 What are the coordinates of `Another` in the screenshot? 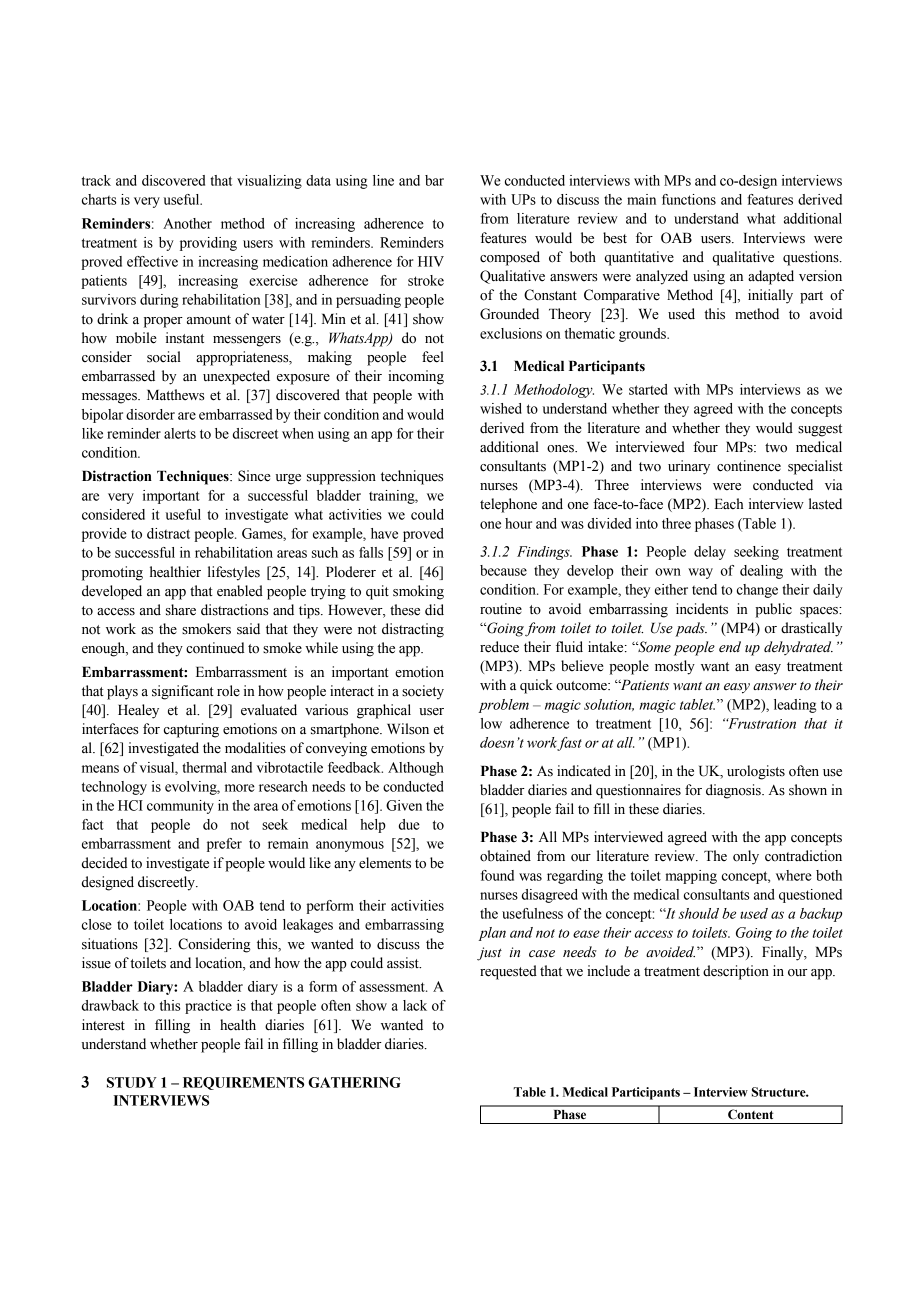 It's located at (187, 223).
